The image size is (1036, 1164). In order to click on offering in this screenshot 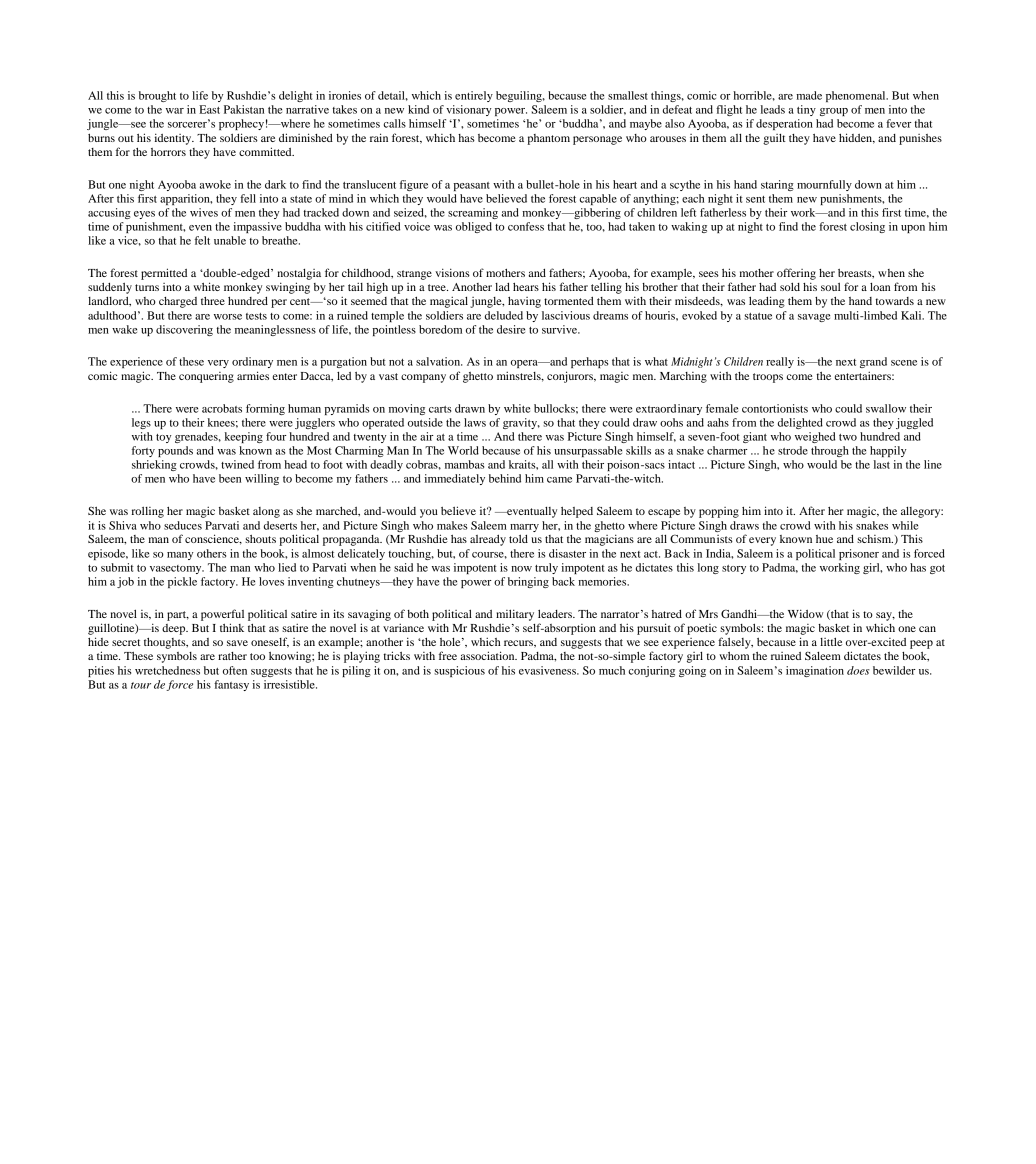, I will do `click(796, 274)`.
